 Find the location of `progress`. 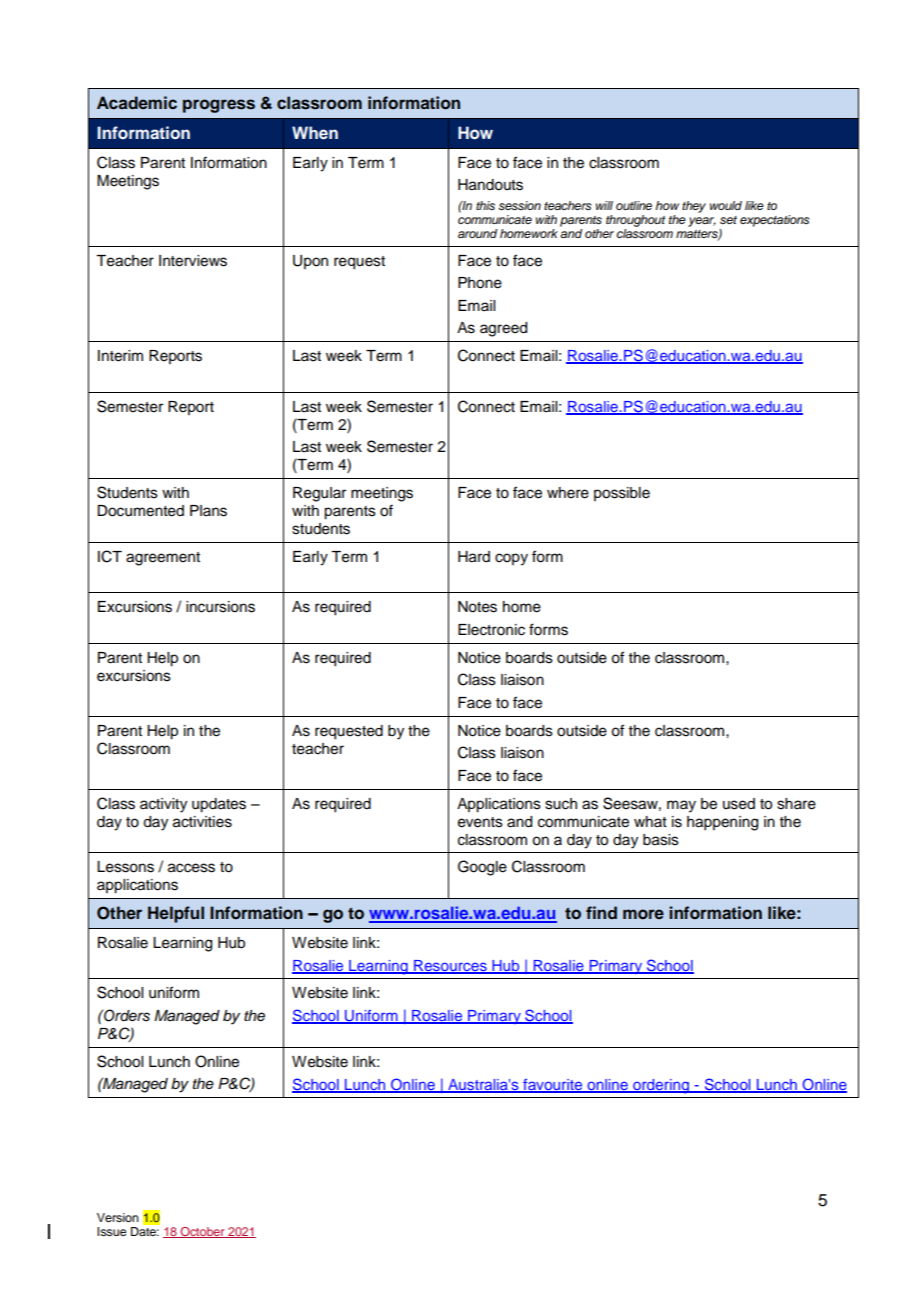

progress is located at coordinates (219, 106).
